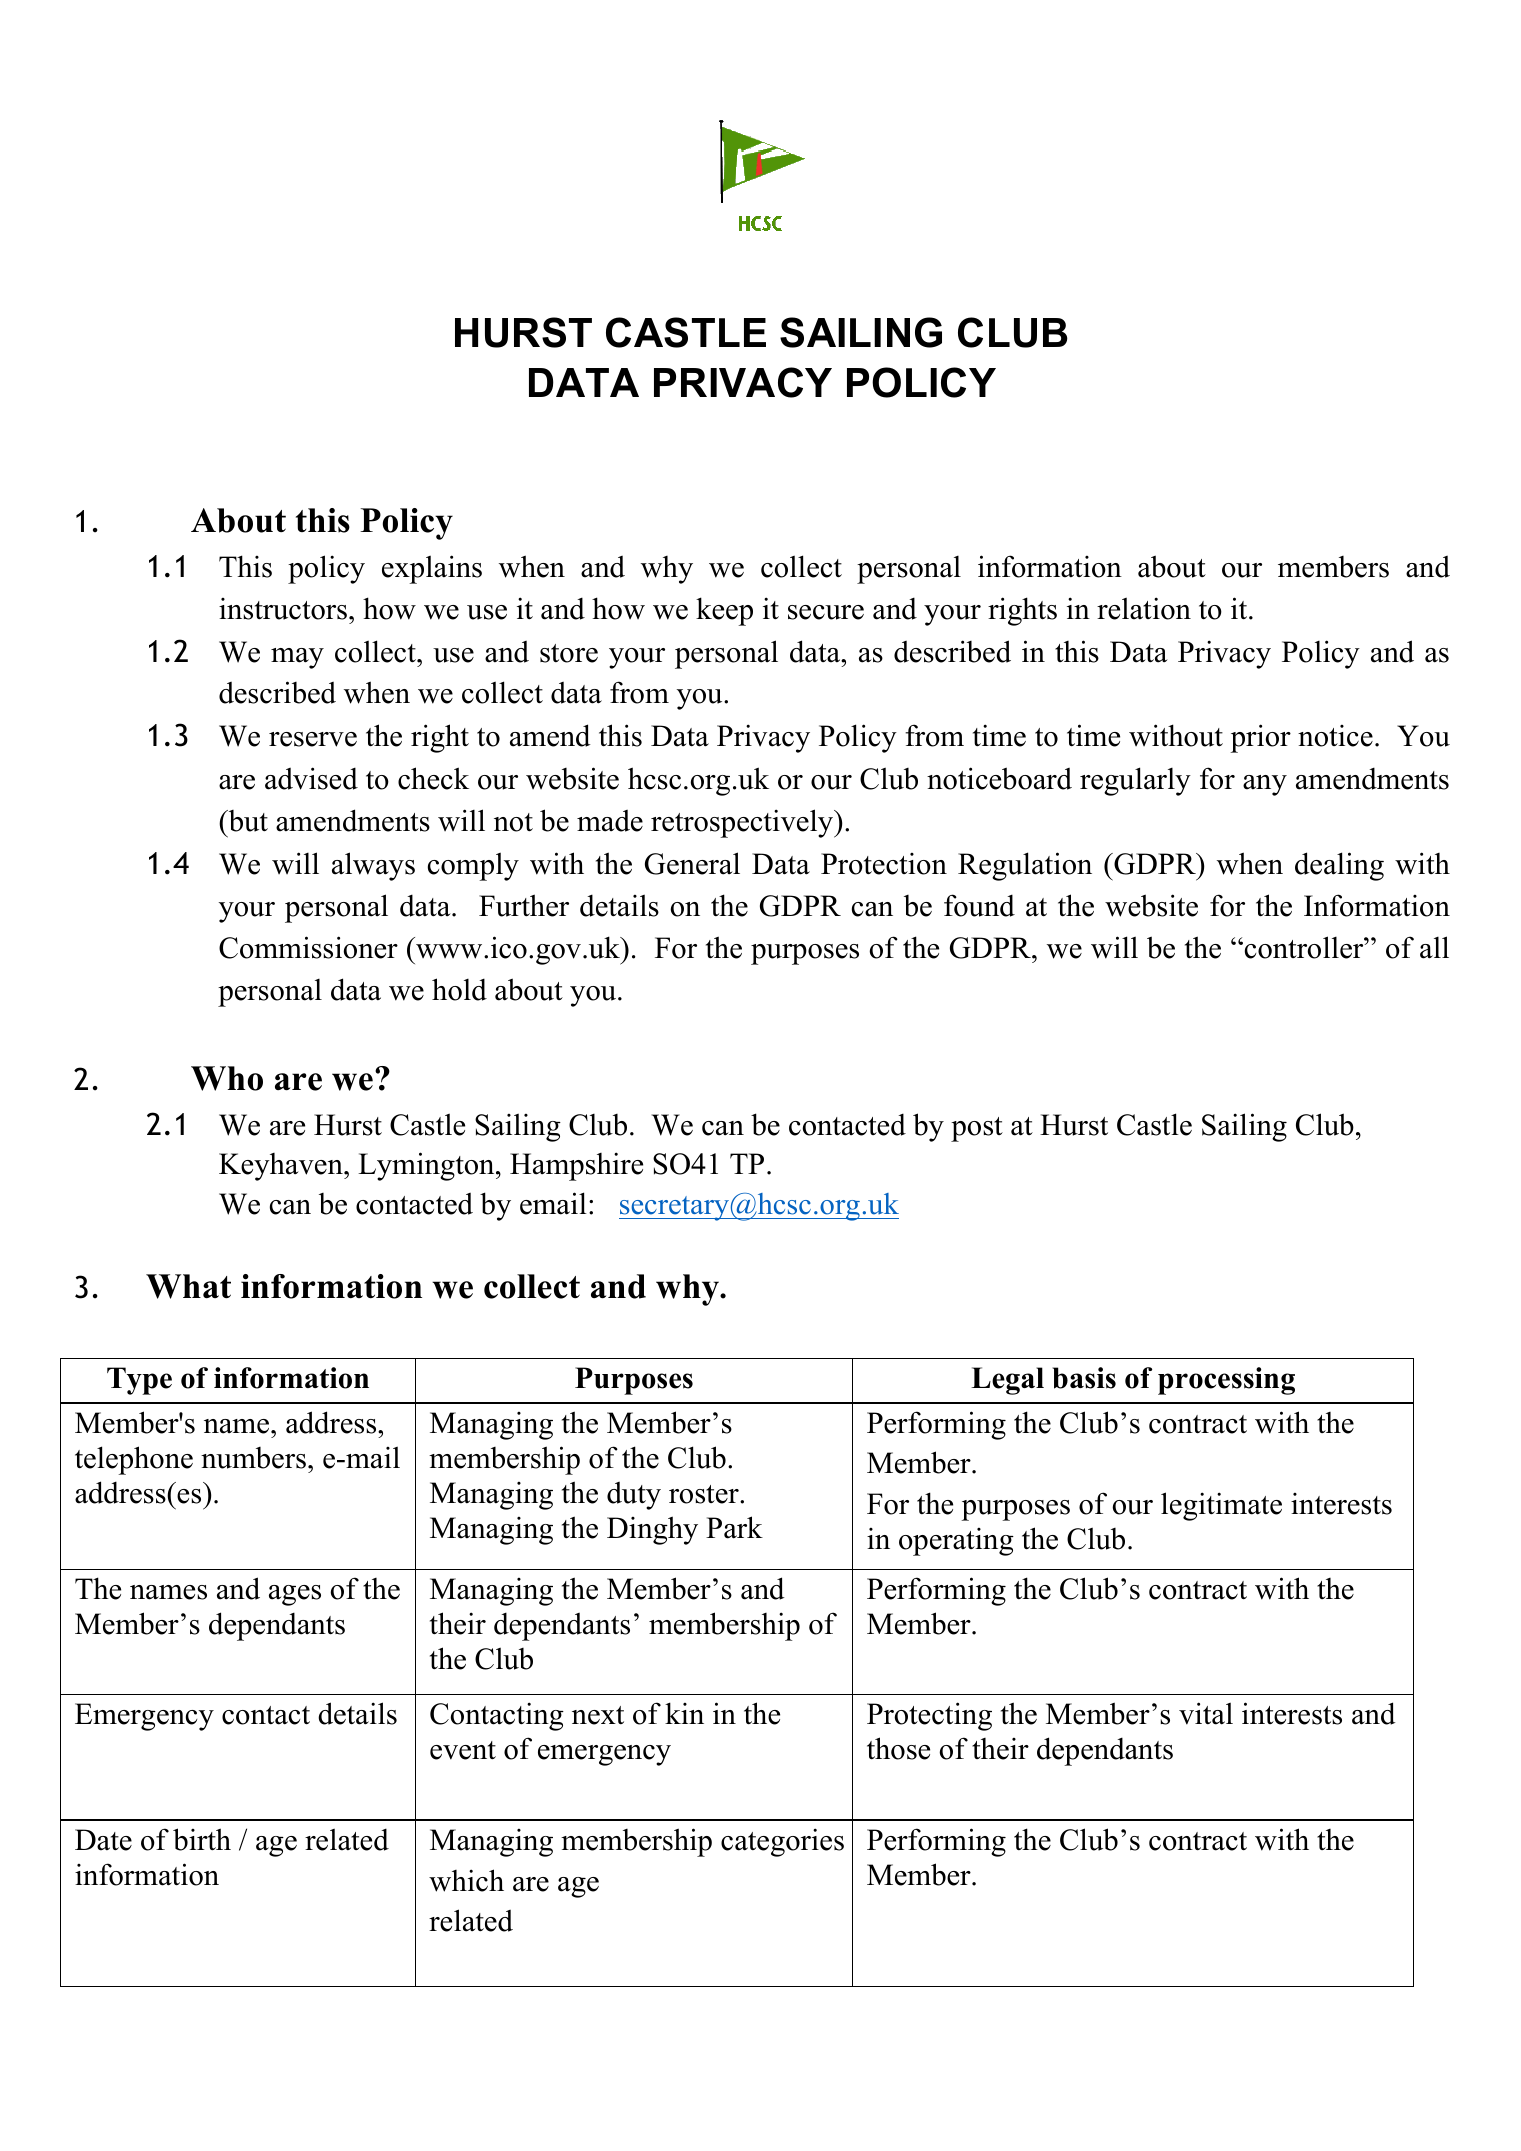 This image has width=1521, height=2151. Describe the element at coordinates (1144, 608) in the image. I see `relation` at that location.
